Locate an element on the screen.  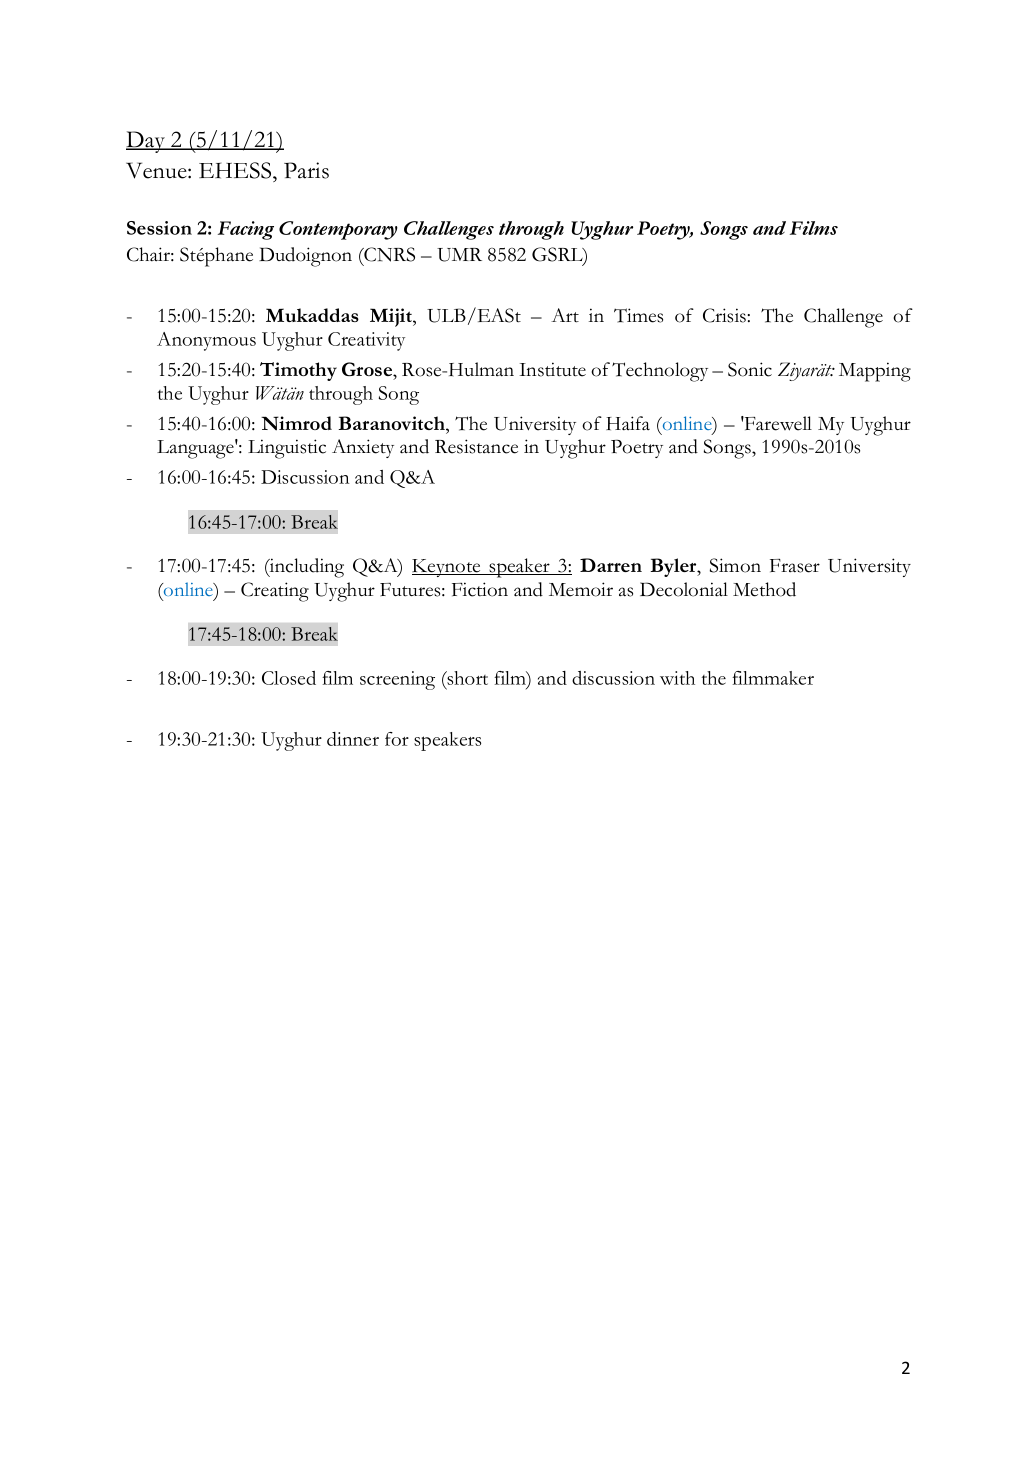
Fiction is located at coordinates (480, 589).
